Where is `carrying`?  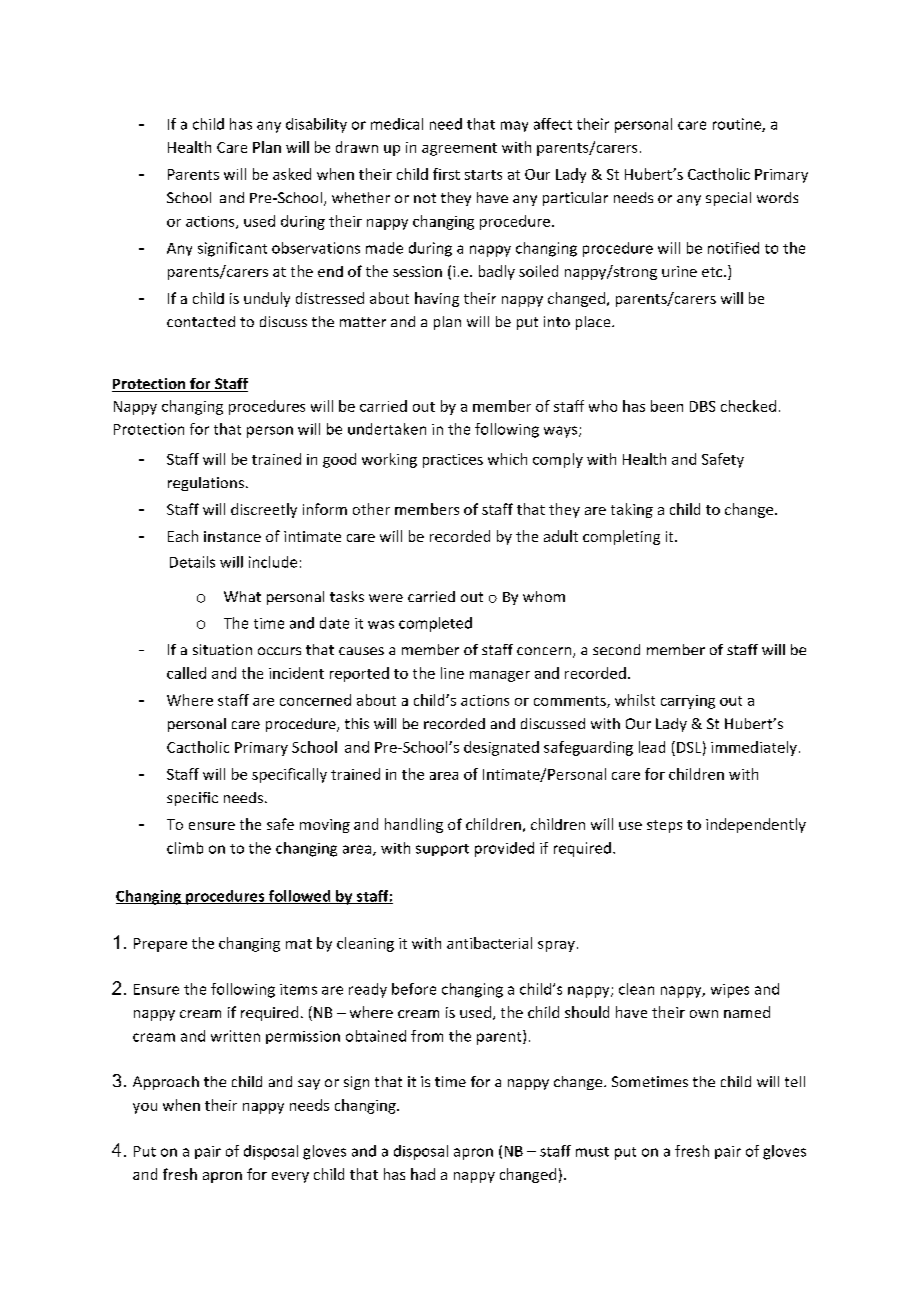 carrying is located at coordinates (688, 702).
